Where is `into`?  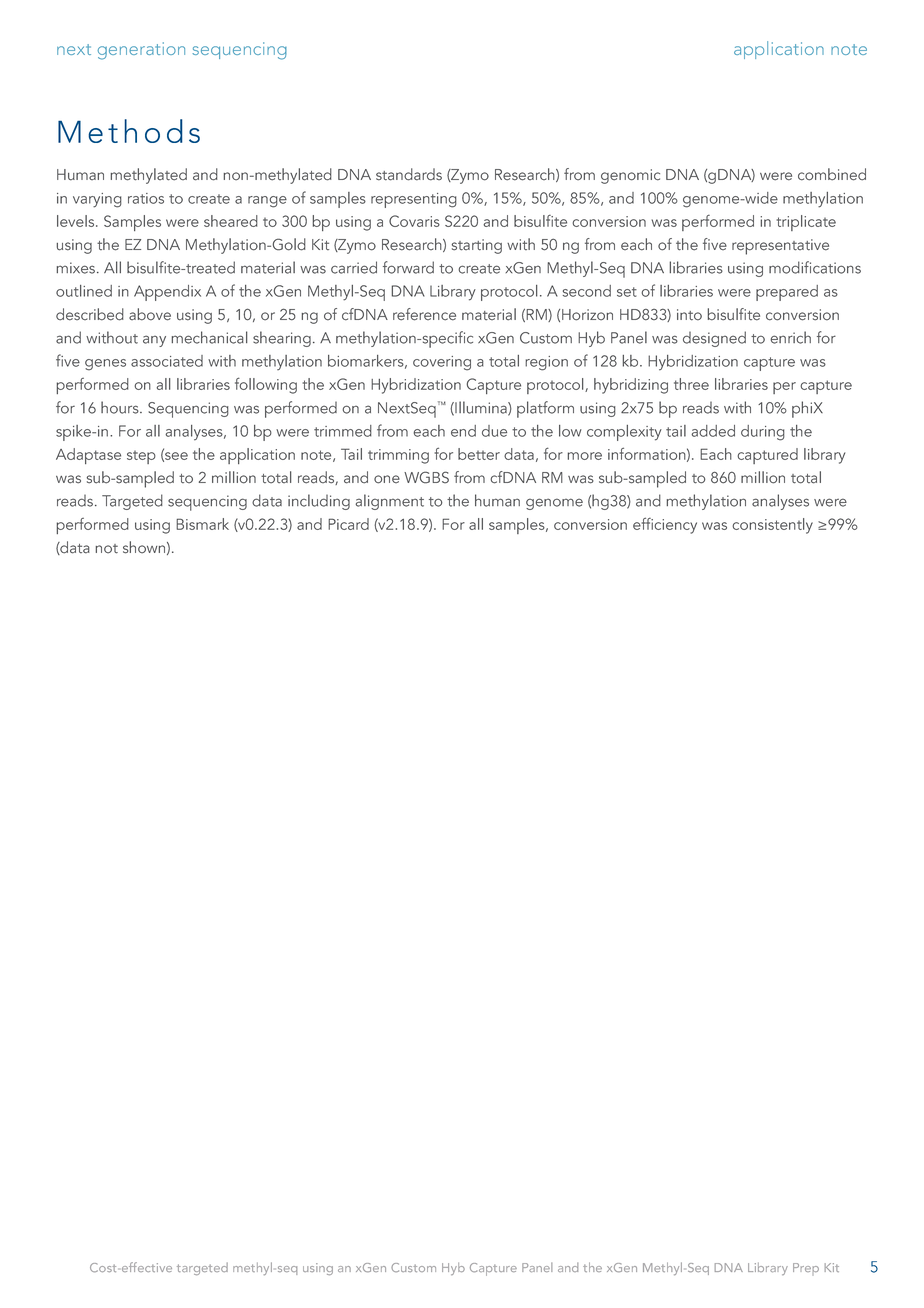 into is located at coordinates (689, 315).
